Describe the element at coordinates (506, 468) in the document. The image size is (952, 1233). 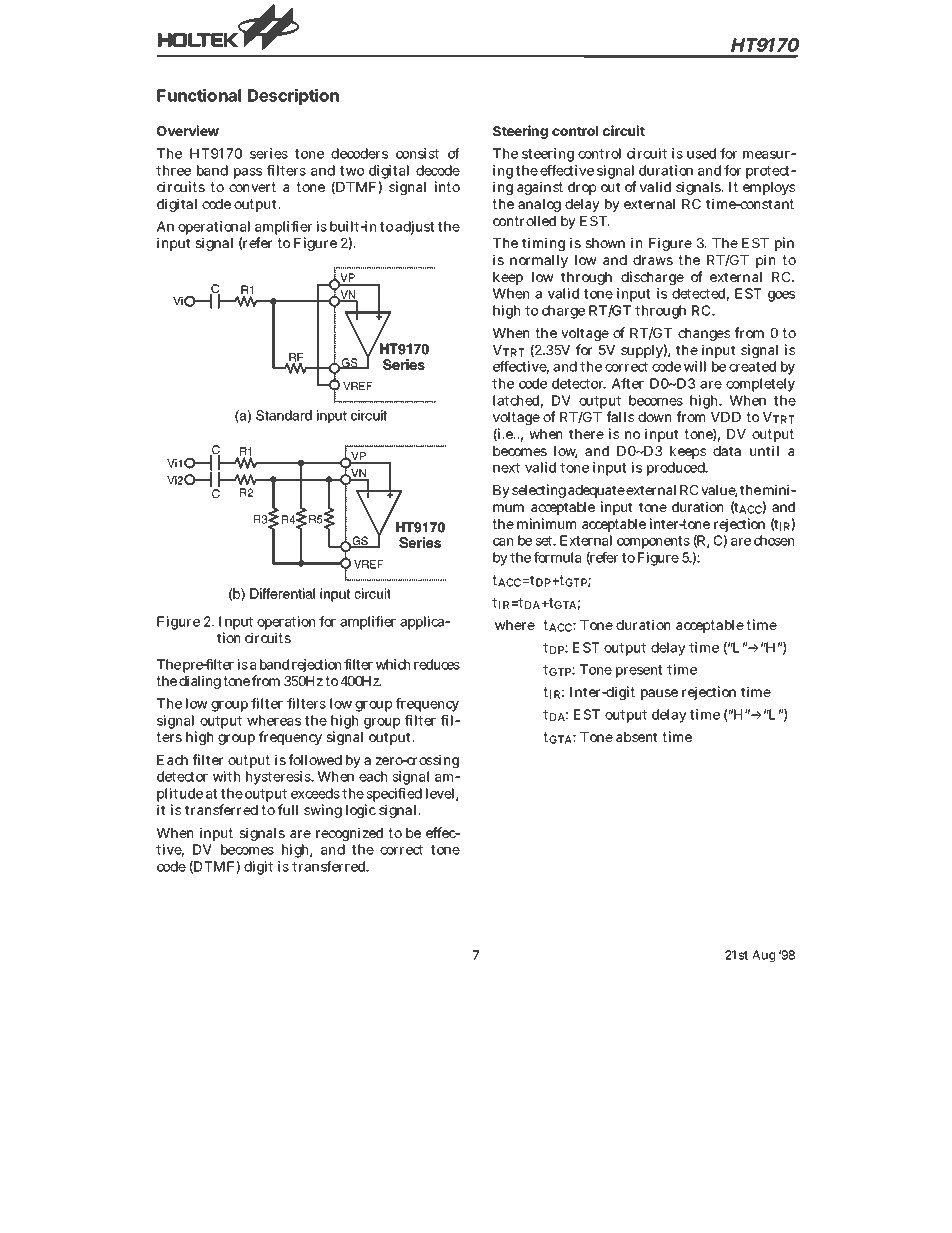
I see `next` at that location.
